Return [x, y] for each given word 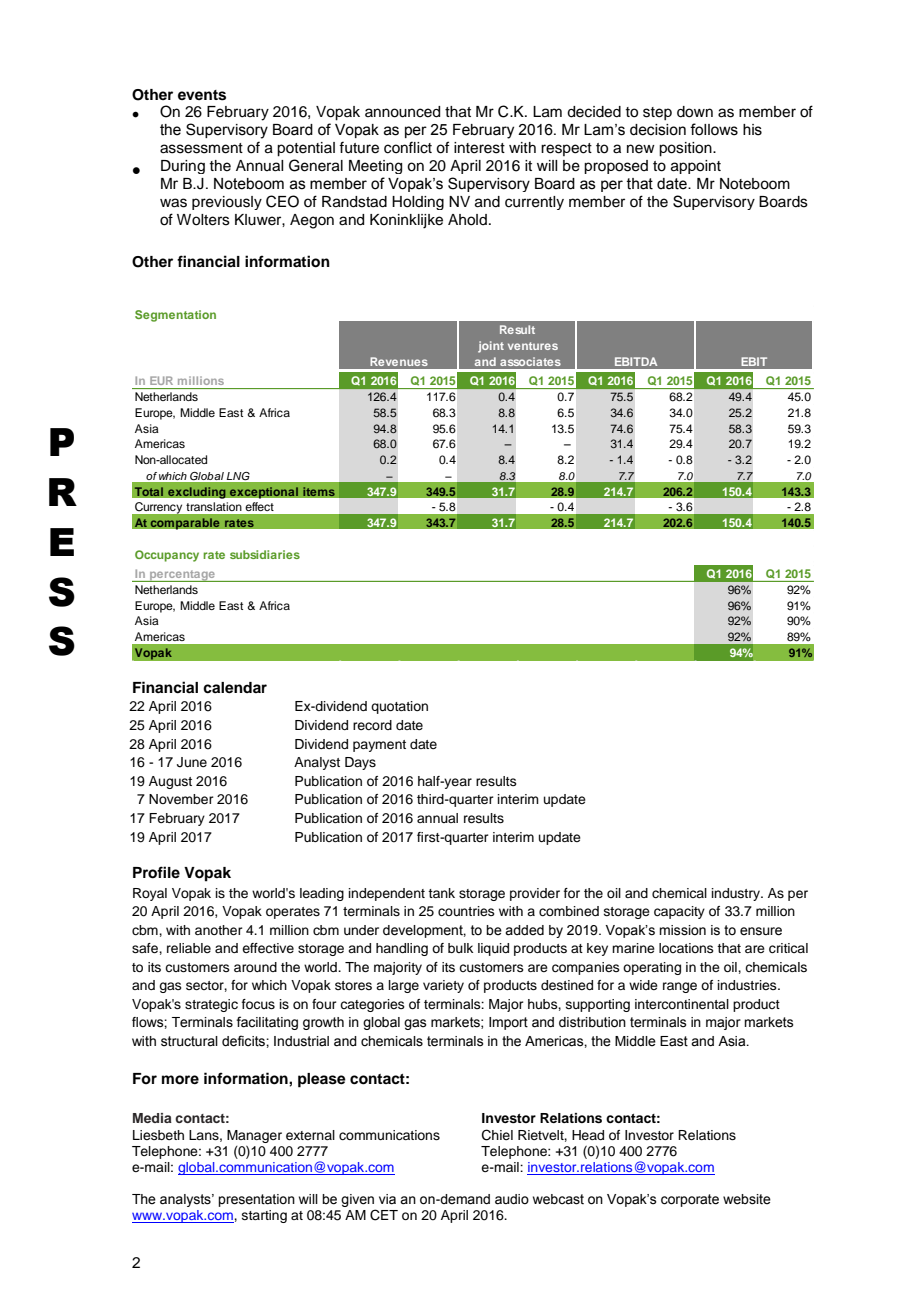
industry [737, 894]
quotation [399, 707]
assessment [201, 148]
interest [479, 148]
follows [714, 129]
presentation [256, 1200]
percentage [182, 576]
